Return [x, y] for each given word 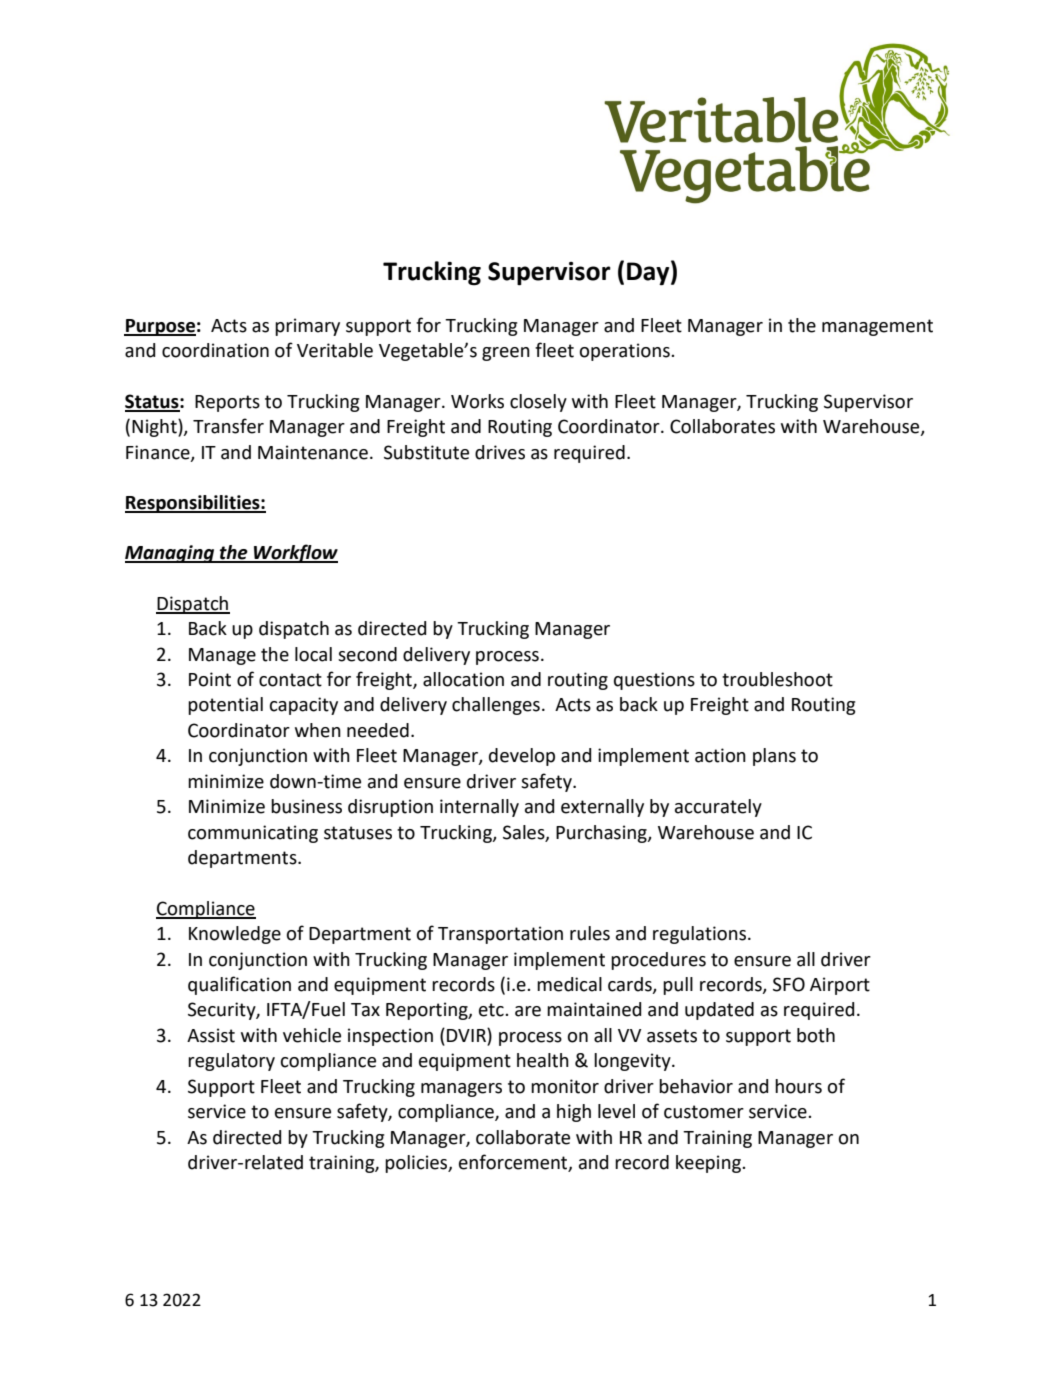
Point [210, 679]
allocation [463, 679]
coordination [215, 350]
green [506, 354]
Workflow [295, 553]
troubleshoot [777, 679]
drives [500, 452]
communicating [253, 834]
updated [719, 1011]
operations [626, 352]
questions [654, 681]
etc [492, 1010]
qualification [239, 985]
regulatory [231, 1062]
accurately [718, 808]
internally [479, 808]
